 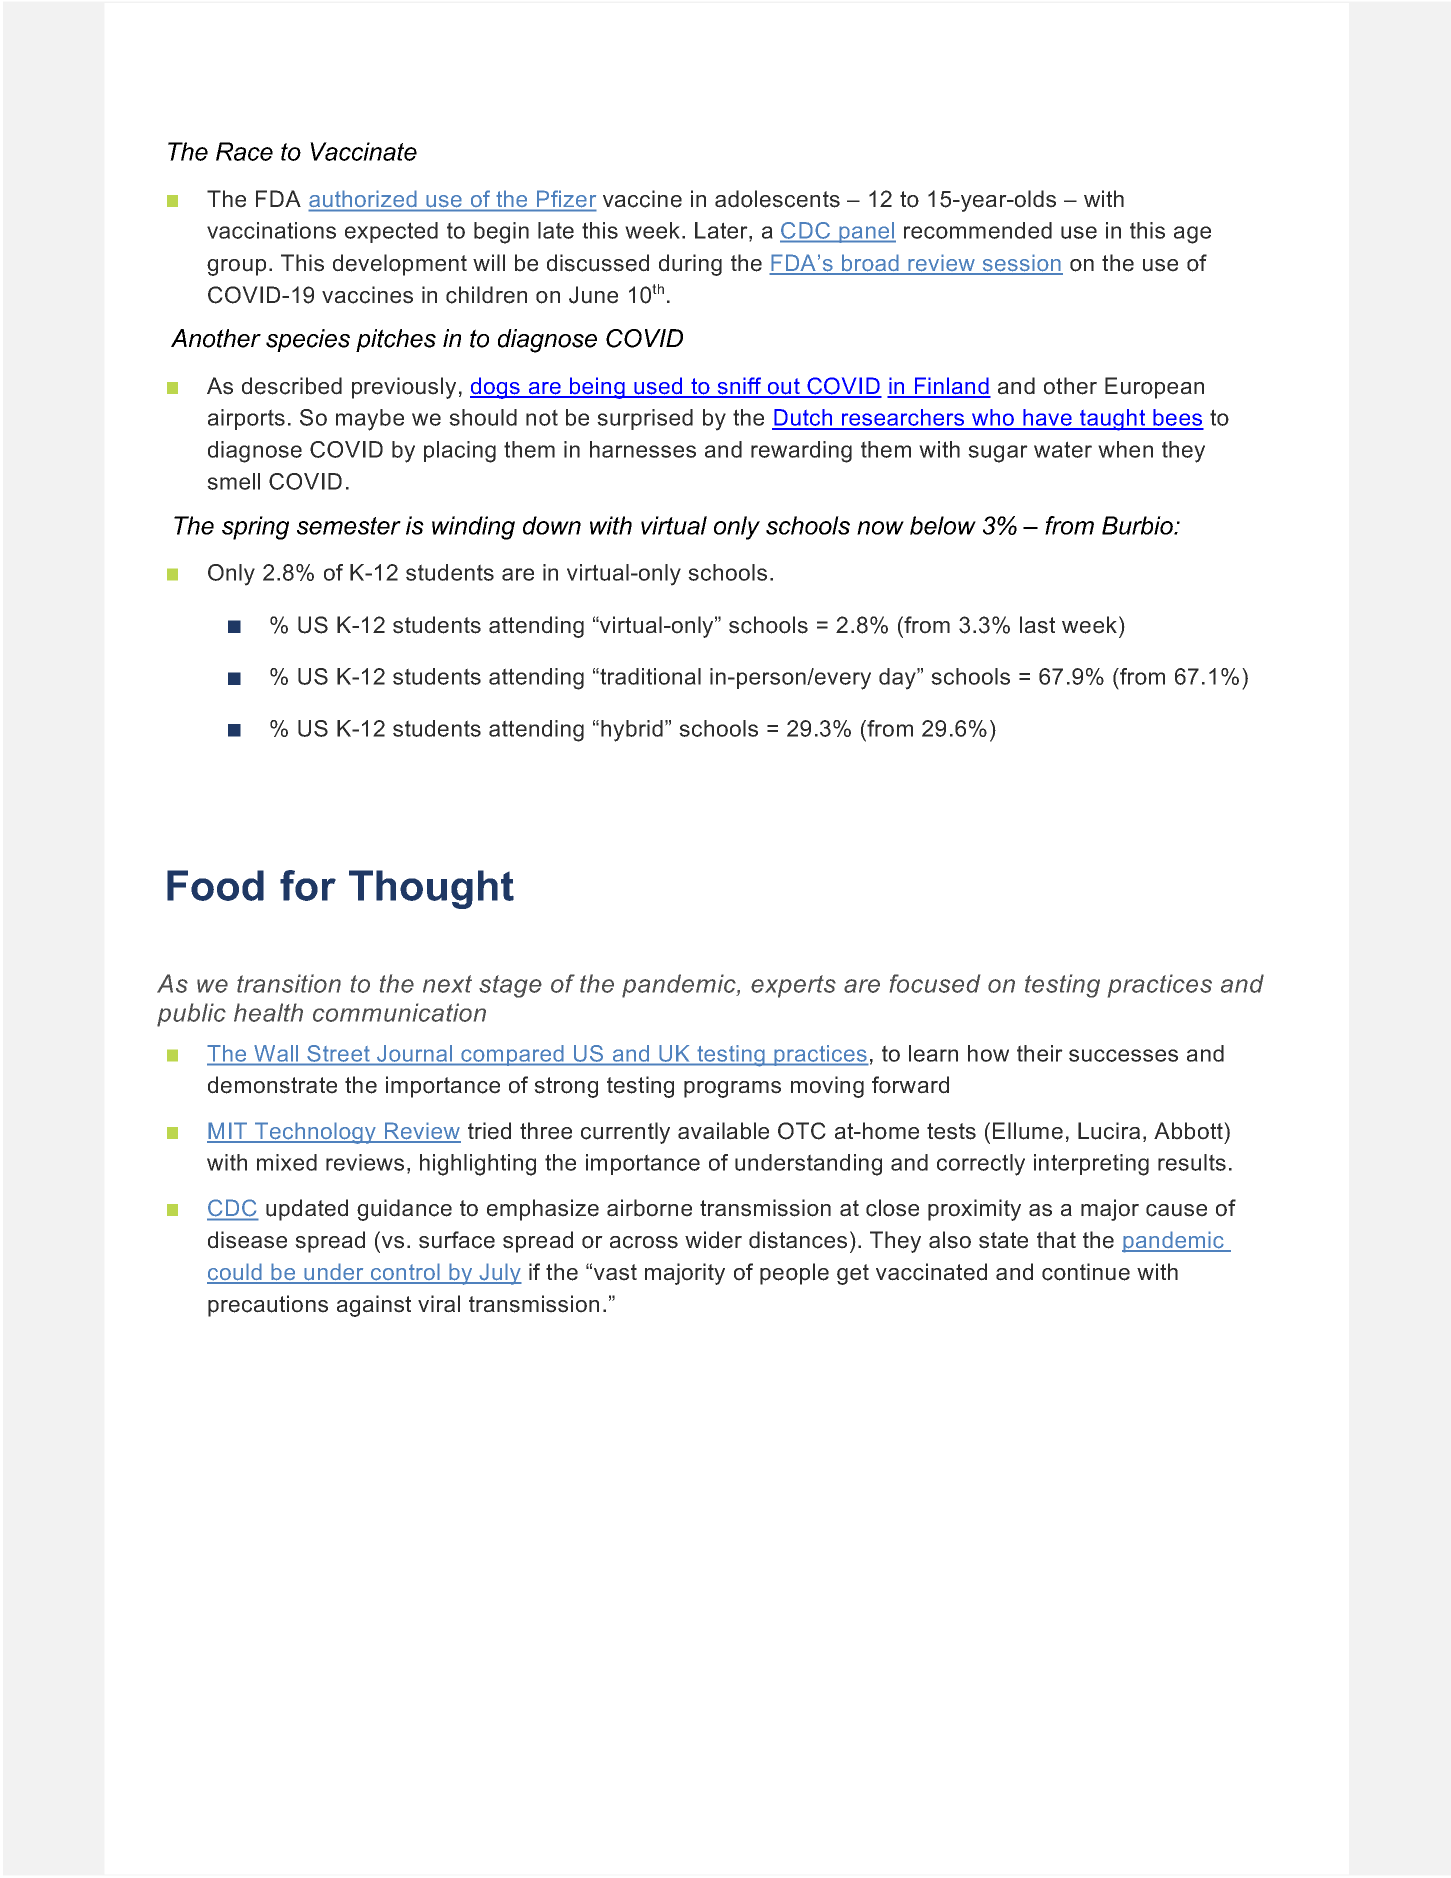 What do you see at coordinates (643, 449) in the screenshot?
I see `harnesses` at bounding box center [643, 449].
